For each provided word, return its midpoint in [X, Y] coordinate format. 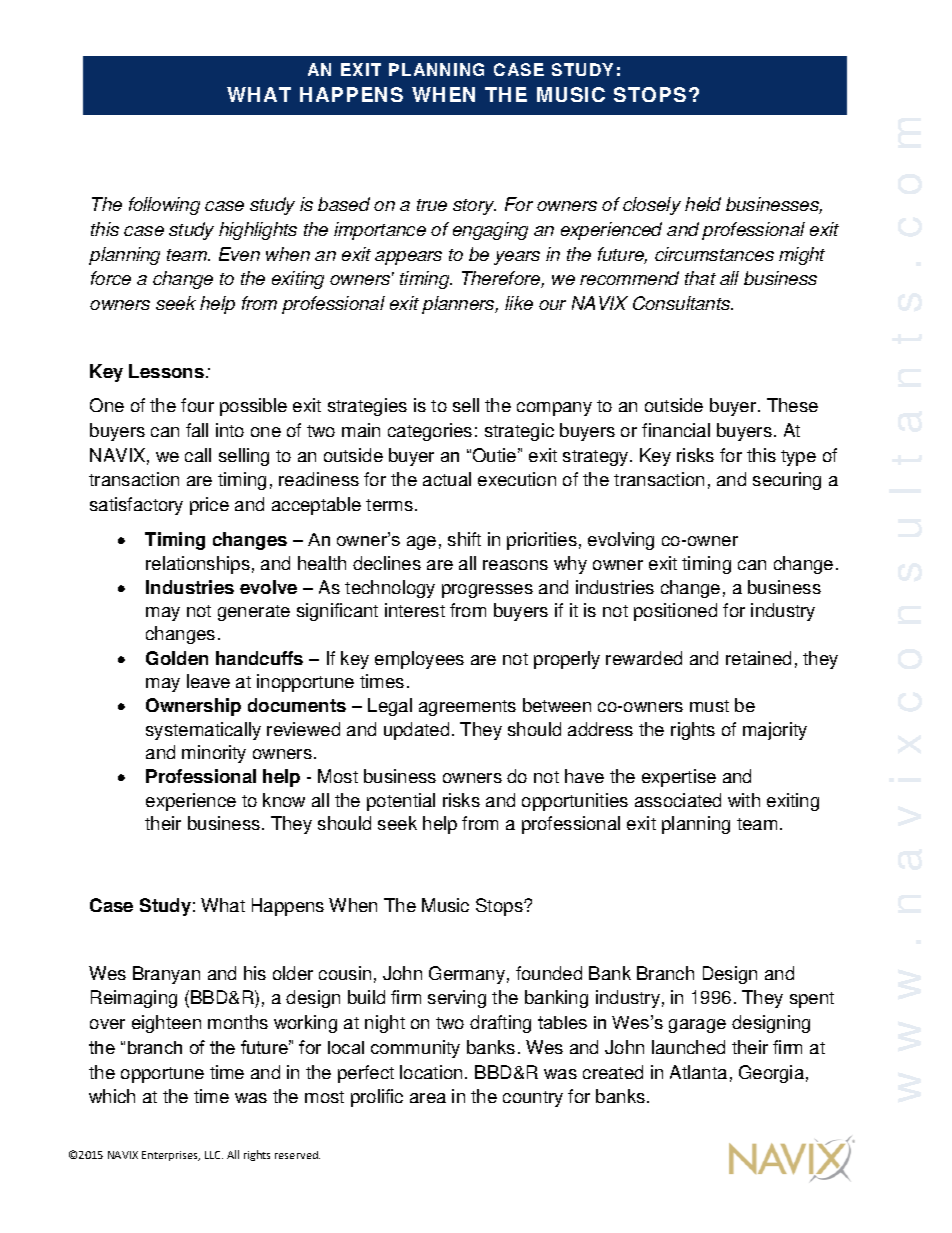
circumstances [714, 254]
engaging [490, 231]
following [164, 206]
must [709, 706]
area [428, 1098]
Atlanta [698, 1072]
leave [208, 681]
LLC [214, 1155]
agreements [467, 708]
